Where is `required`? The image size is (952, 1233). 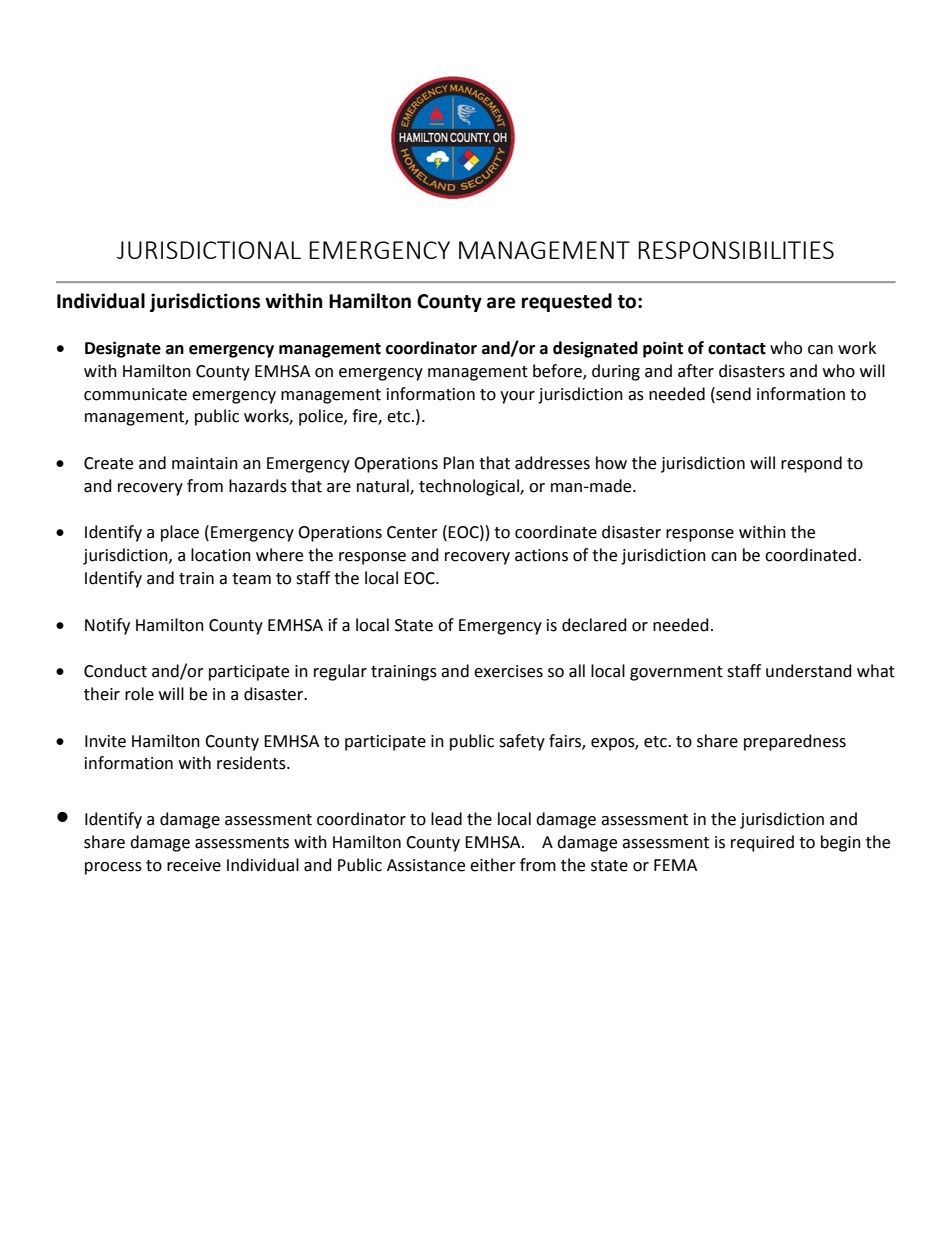 required is located at coordinates (762, 843).
